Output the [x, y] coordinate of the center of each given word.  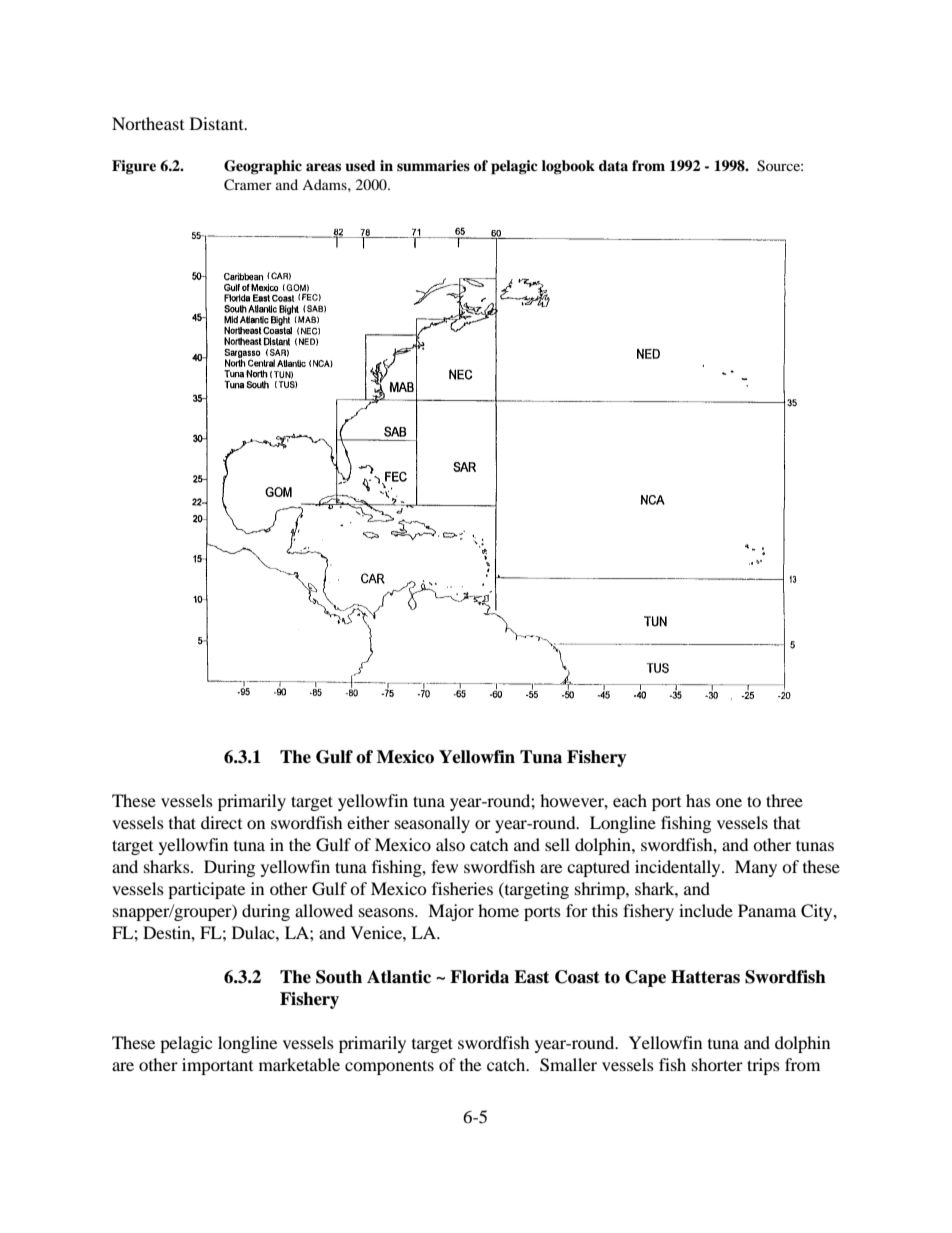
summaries [433, 165]
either [368, 822]
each [630, 800]
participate [206, 890]
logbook [568, 167]
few [444, 866]
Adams [325, 184]
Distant [218, 123]
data [613, 165]
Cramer [248, 185]
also [450, 844]
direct [221, 822]
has [698, 800]
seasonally [432, 824]
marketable [299, 1064]
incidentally [679, 868]
